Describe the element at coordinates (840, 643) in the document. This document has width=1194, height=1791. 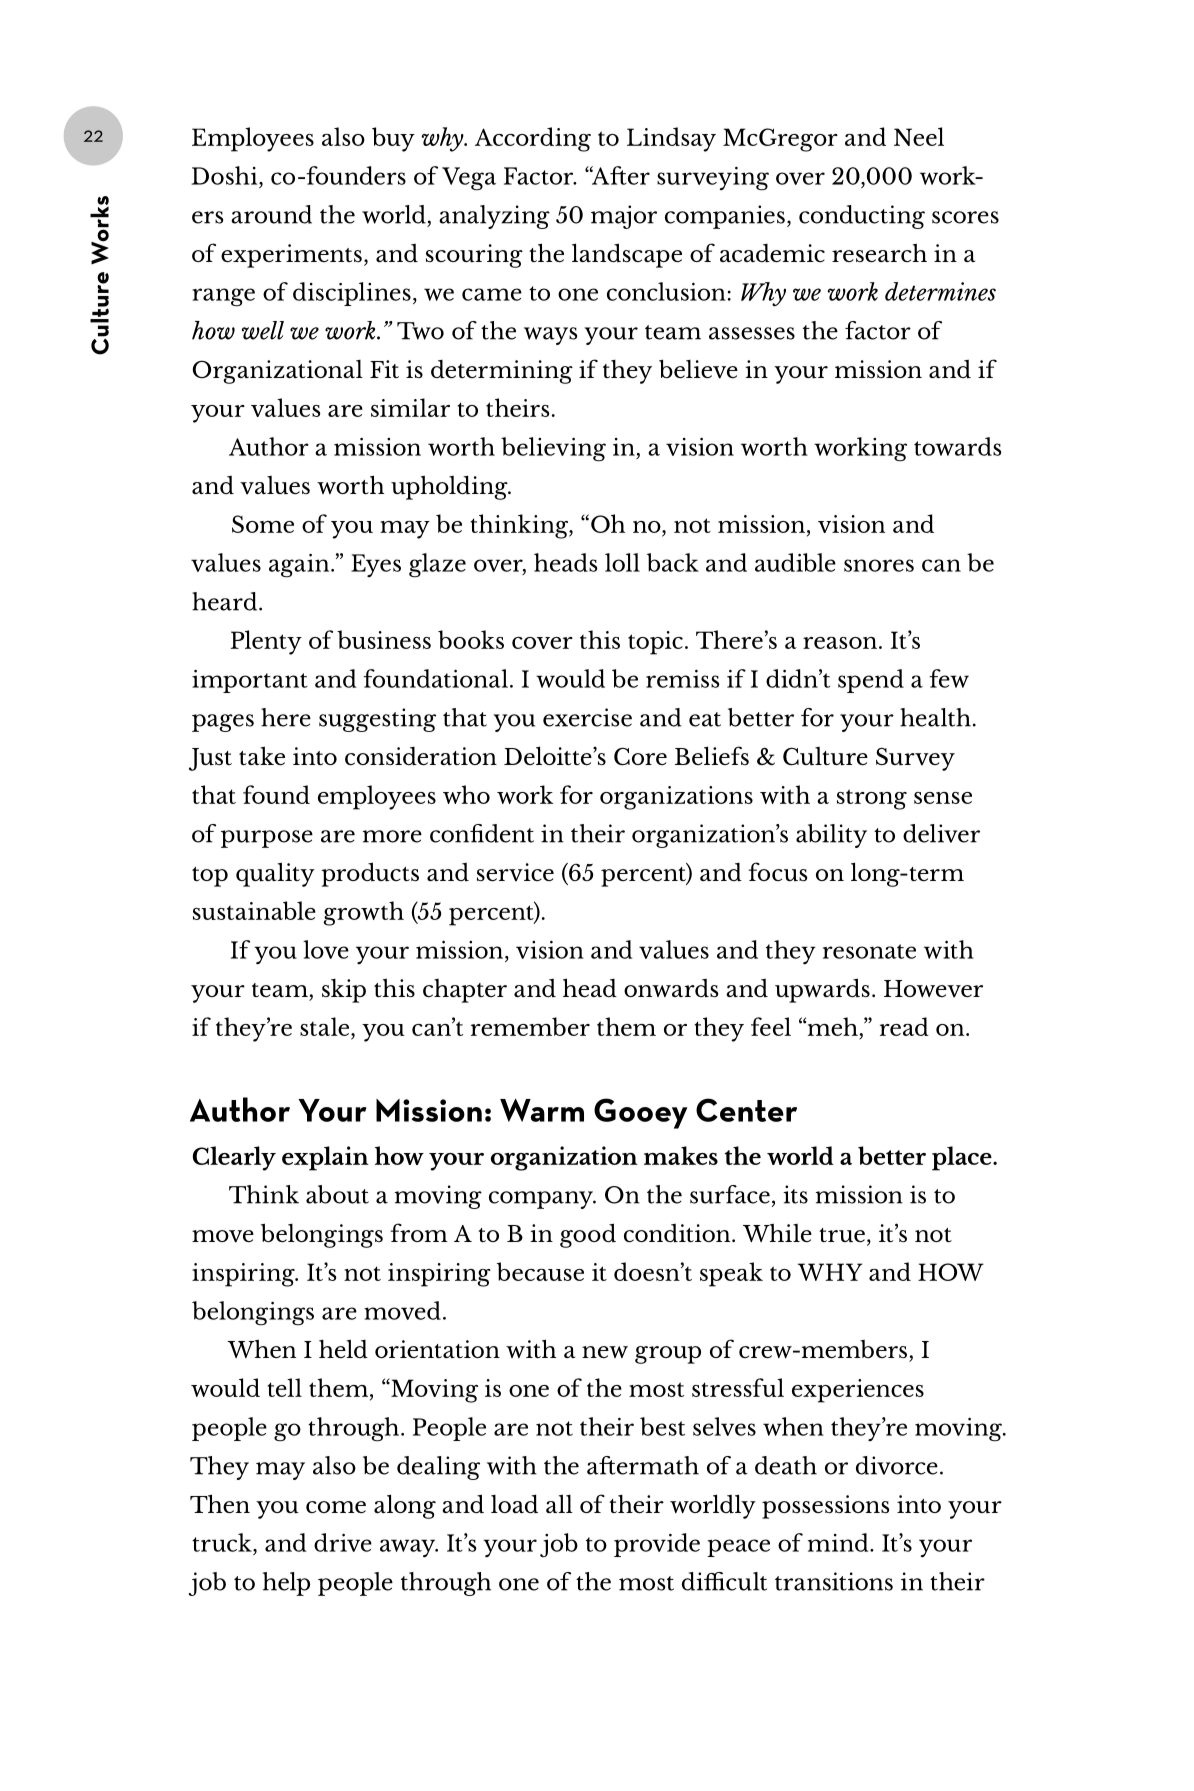
I see `reason` at that location.
